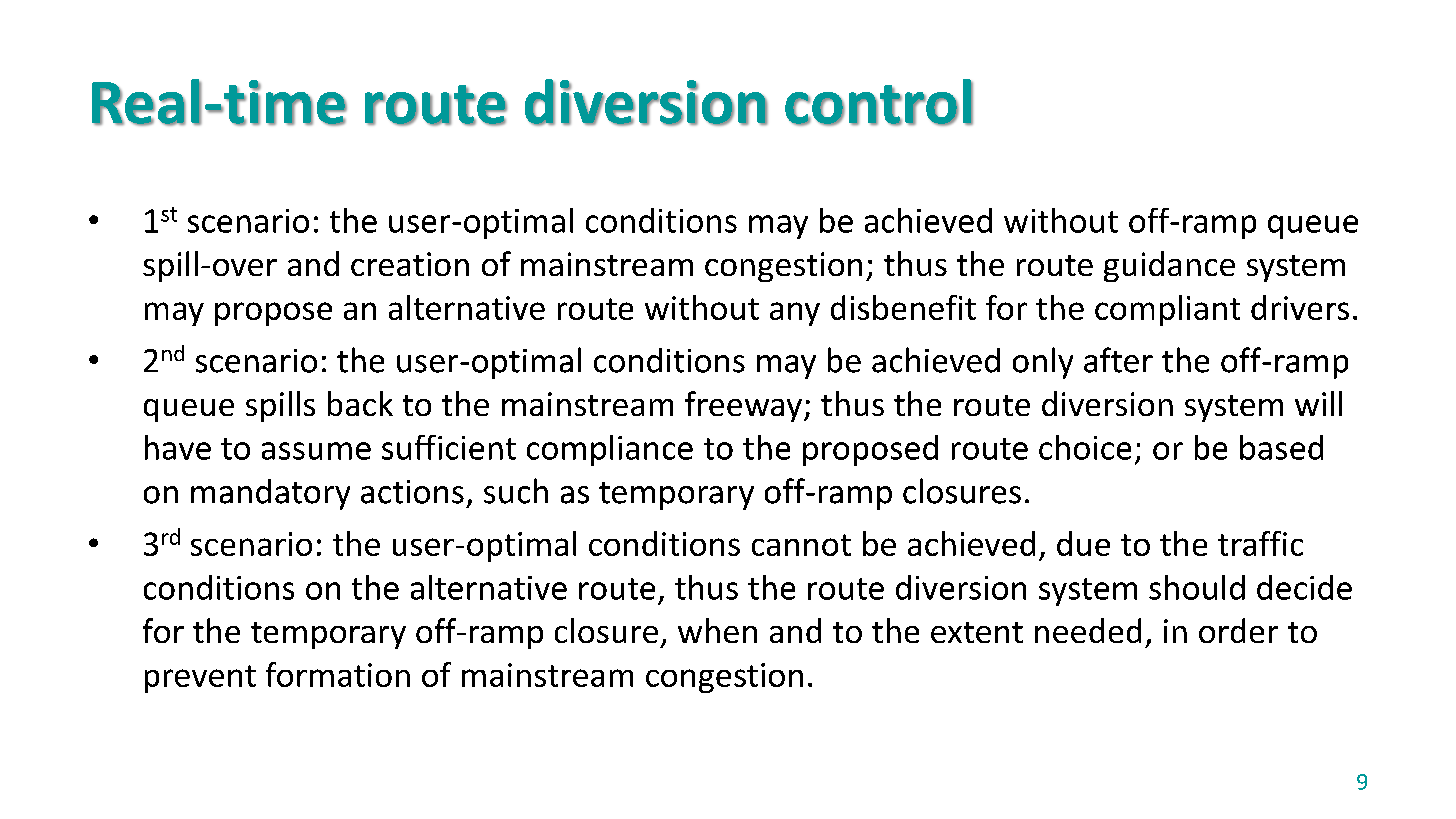  Describe the element at coordinates (316, 451) in the page. I see `assume` at that location.
